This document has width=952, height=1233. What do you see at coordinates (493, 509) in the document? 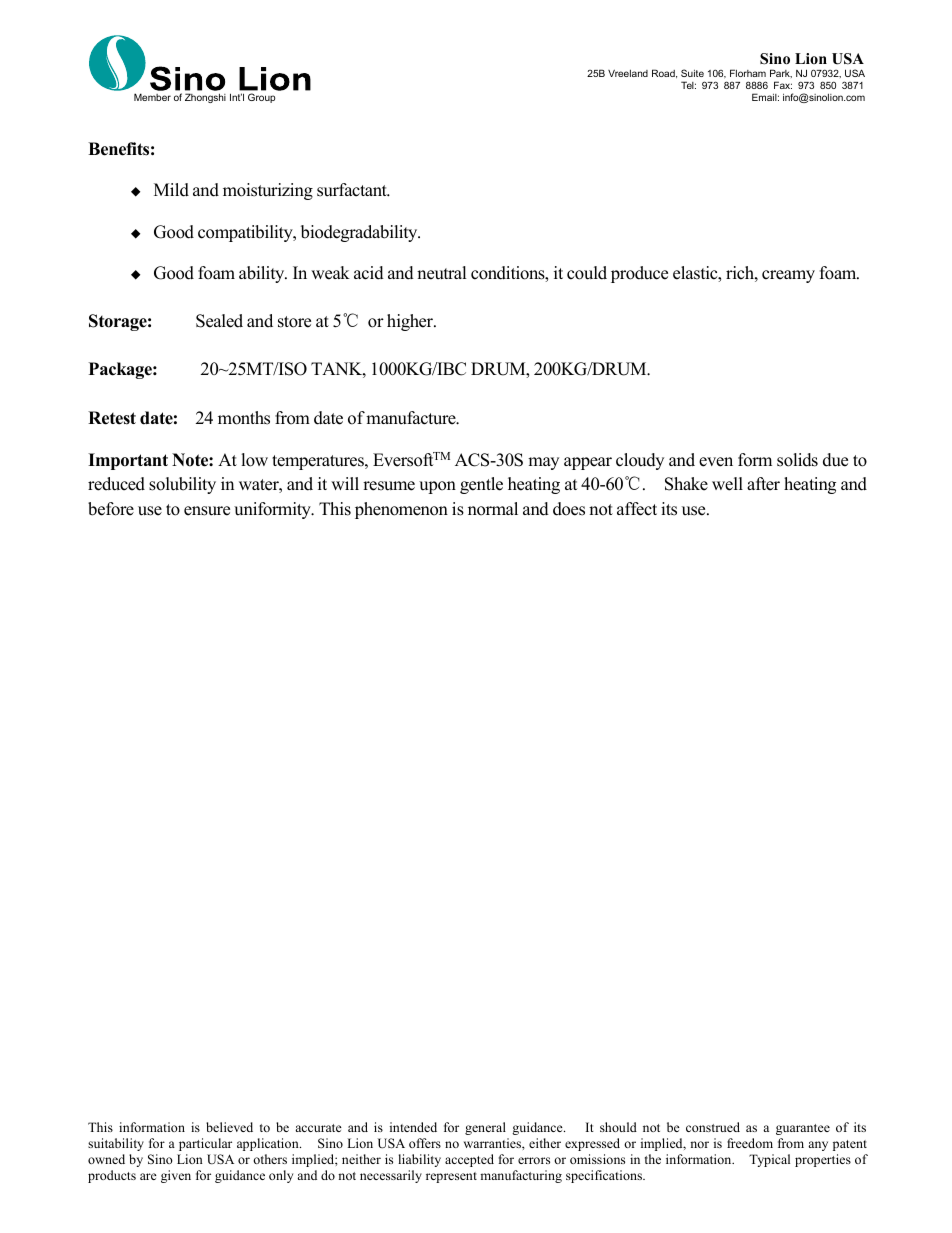
I see `normal` at bounding box center [493, 509].
